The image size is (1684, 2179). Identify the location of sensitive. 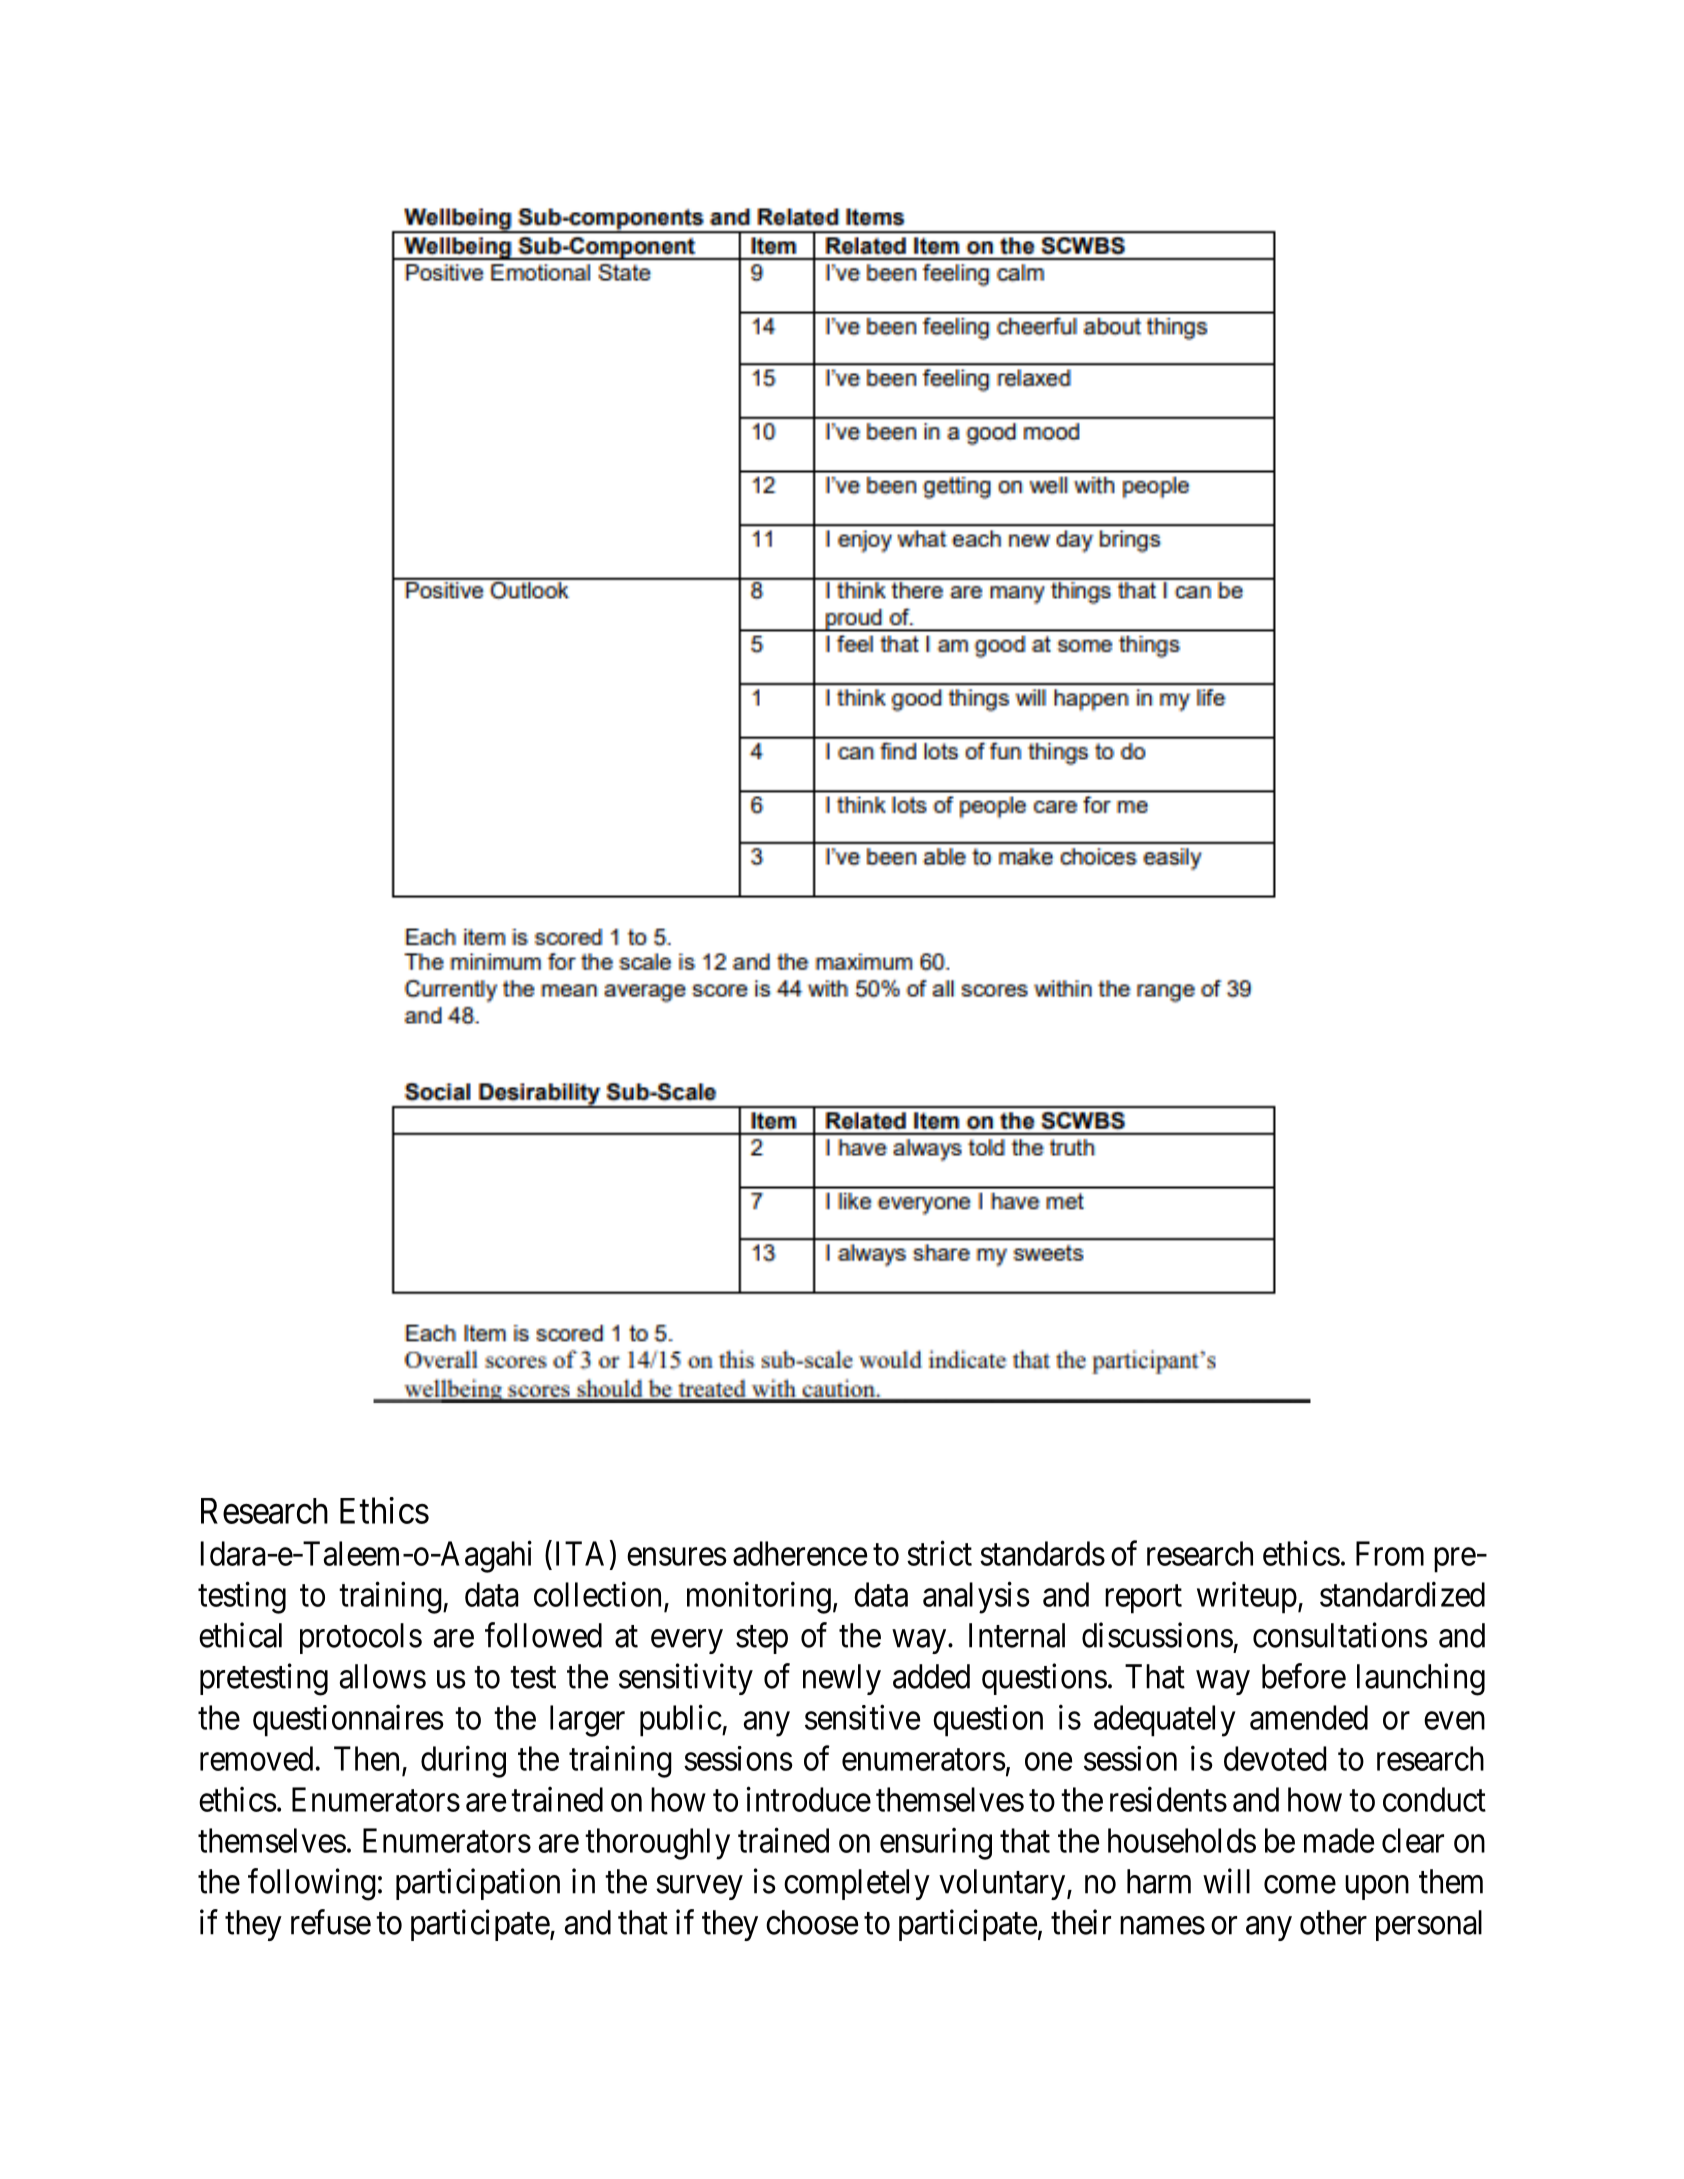
(862, 1717).
